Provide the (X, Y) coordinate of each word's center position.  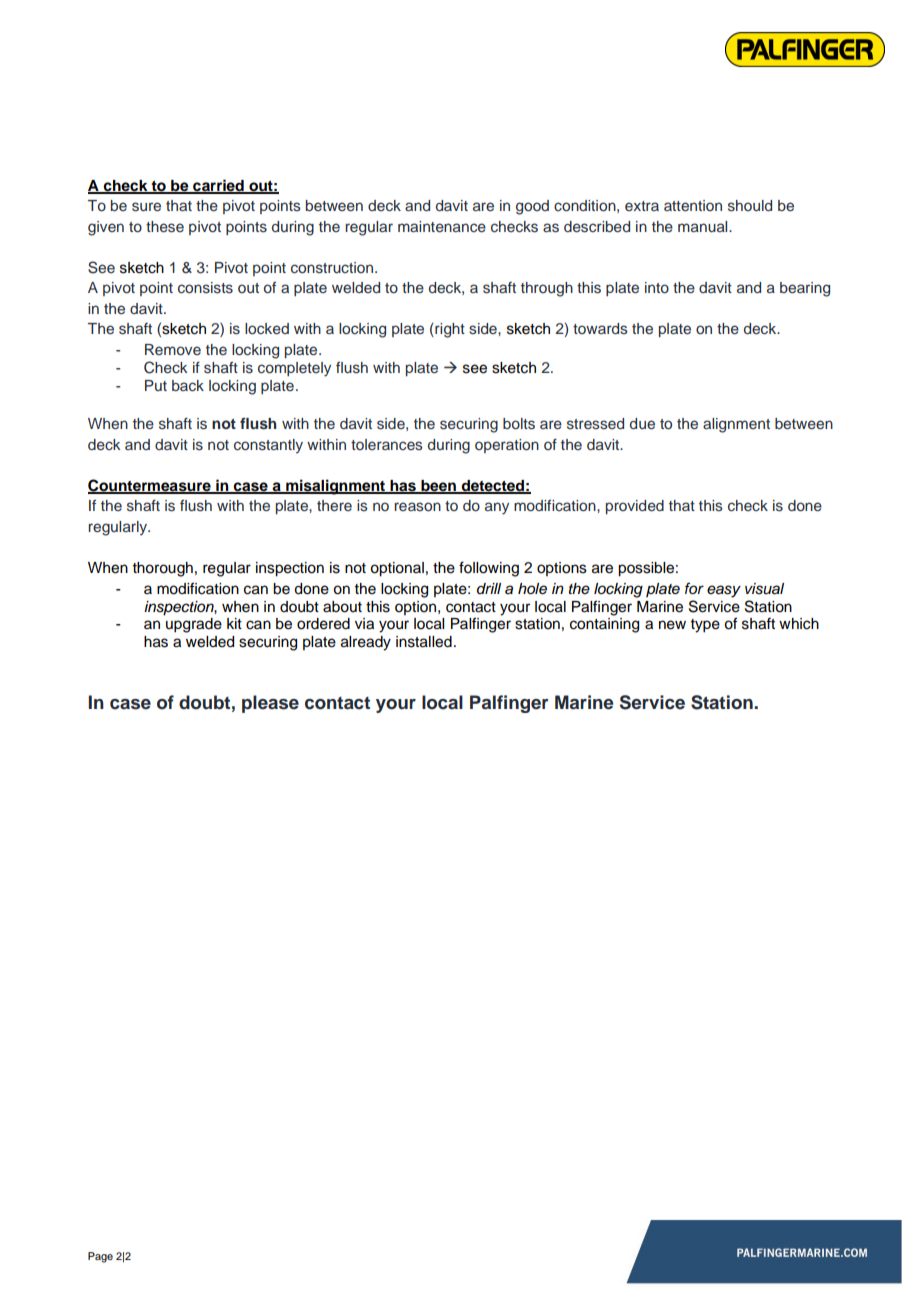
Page (100, 1257)
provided (635, 507)
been (438, 487)
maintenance (442, 226)
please (270, 704)
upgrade (194, 625)
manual (704, 226)
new (672, 625)
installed (424, 642)
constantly (268, 446)
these (165, 227)
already (366, 643)
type (705, 626)
